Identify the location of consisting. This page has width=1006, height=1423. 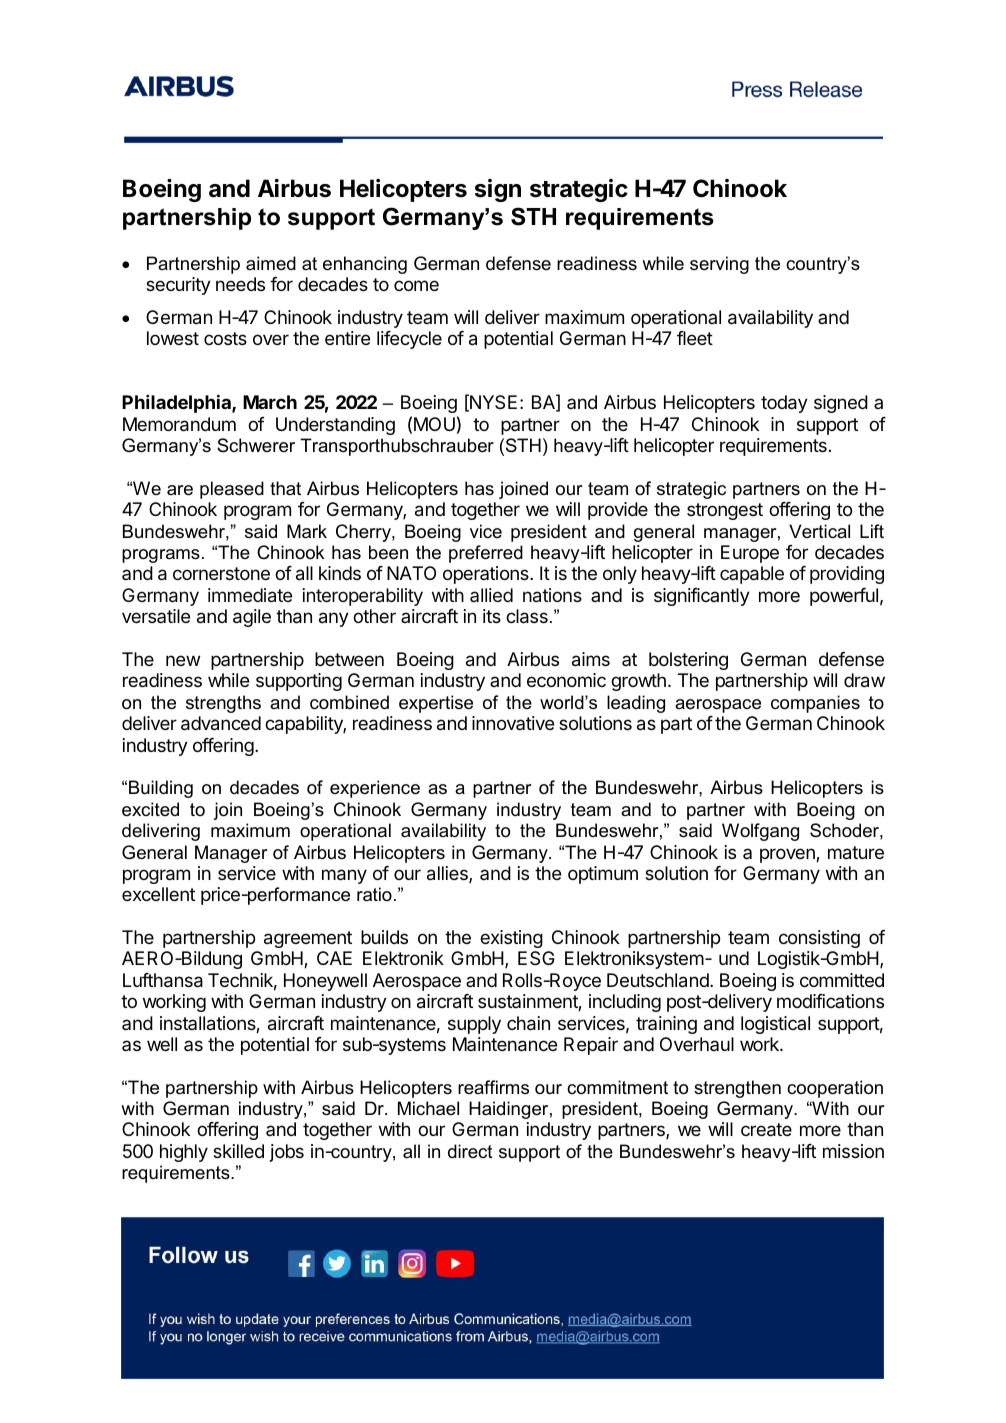
(819, 939).
